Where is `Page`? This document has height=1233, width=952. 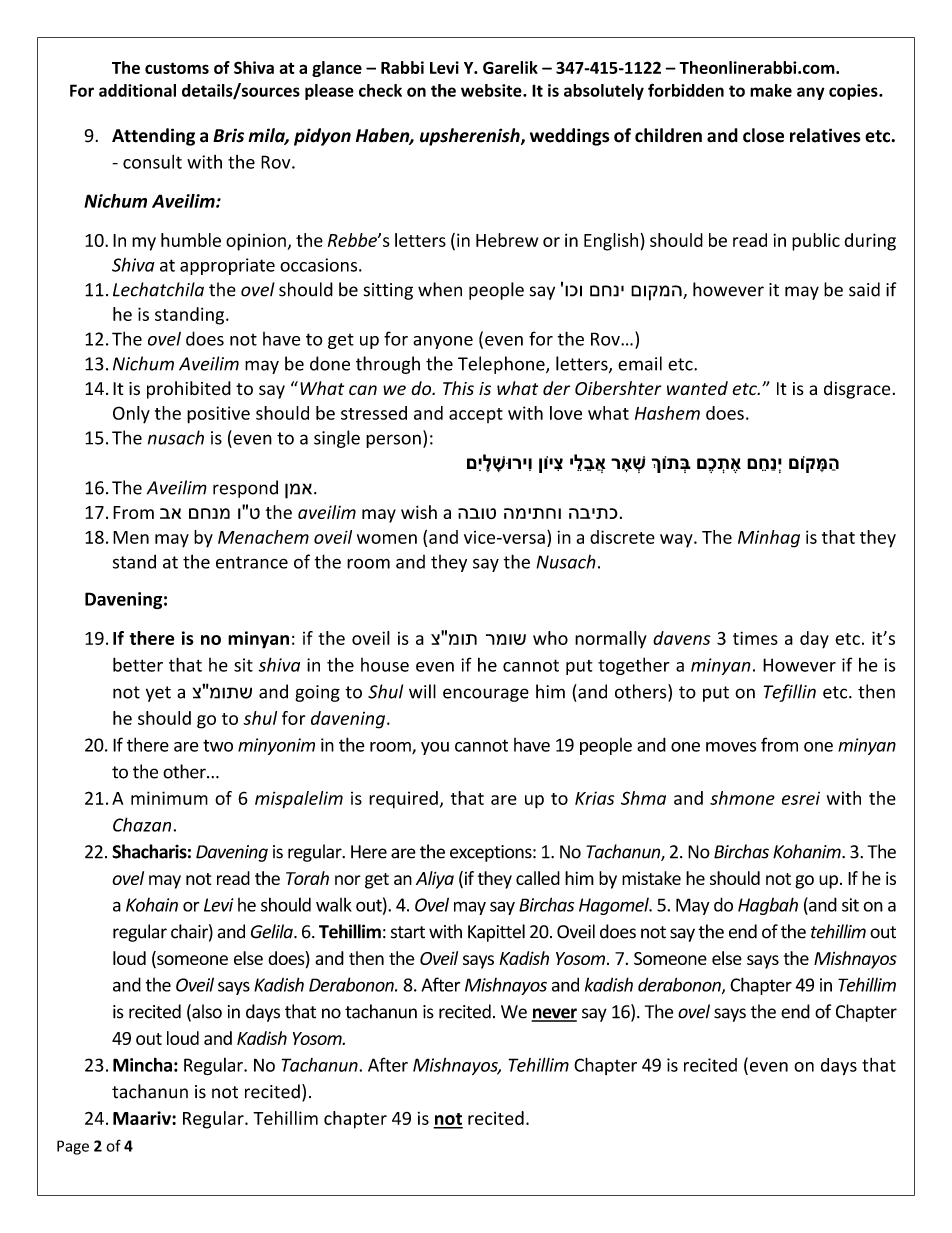
Page is located at coordinates (73, 1147).
